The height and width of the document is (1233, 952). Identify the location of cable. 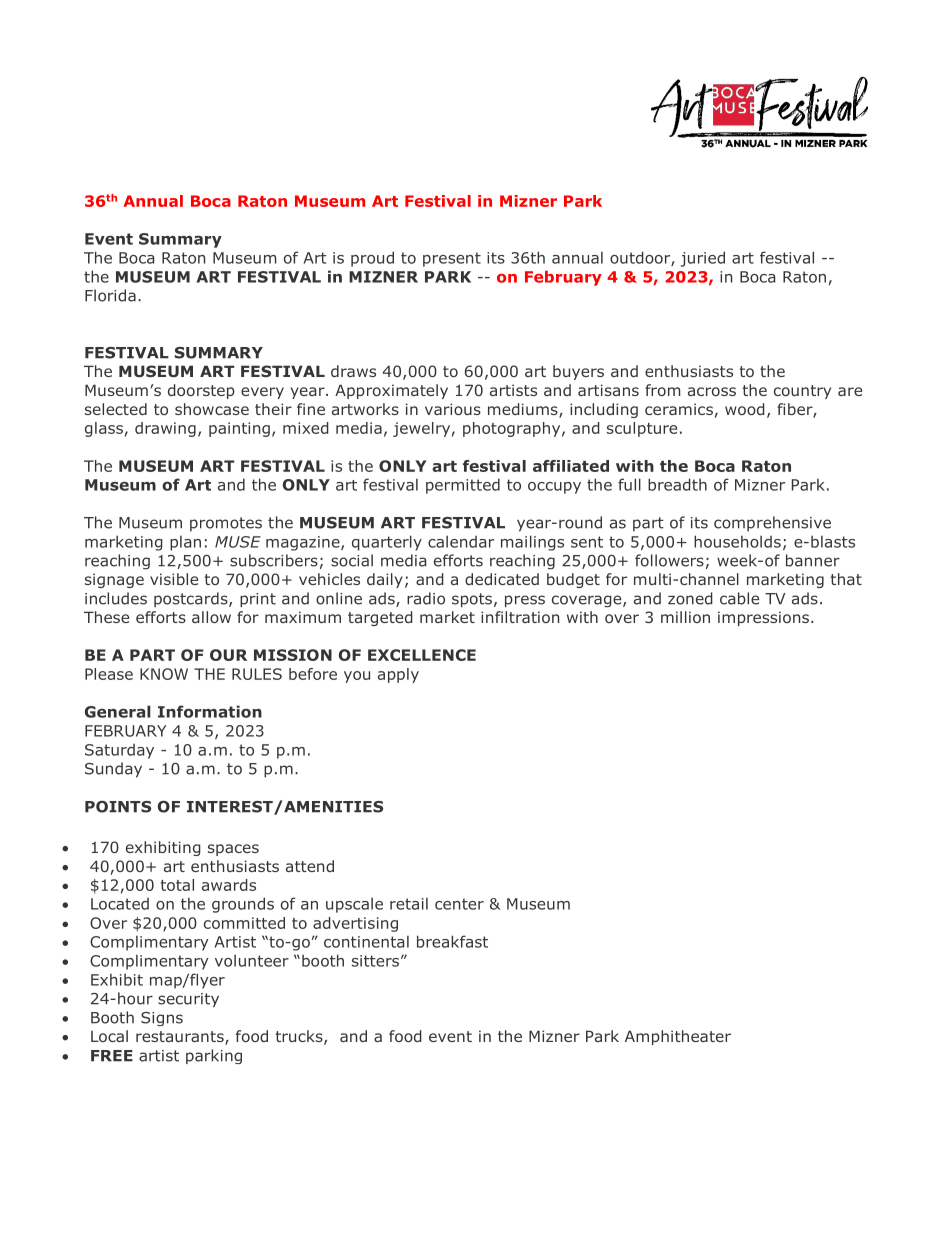
(739, 598).
